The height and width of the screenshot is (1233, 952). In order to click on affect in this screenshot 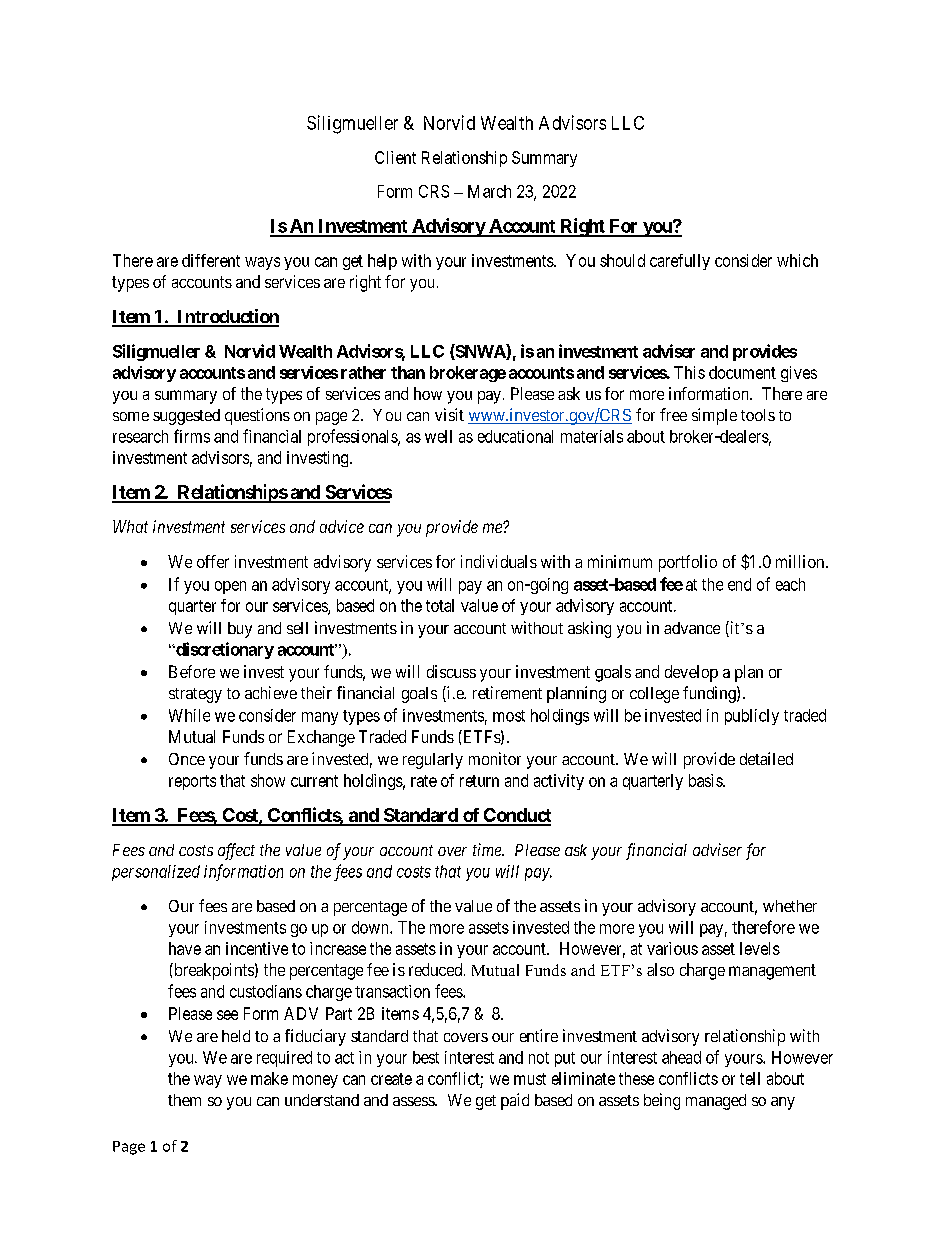, I will do `click(236, 851)`.
